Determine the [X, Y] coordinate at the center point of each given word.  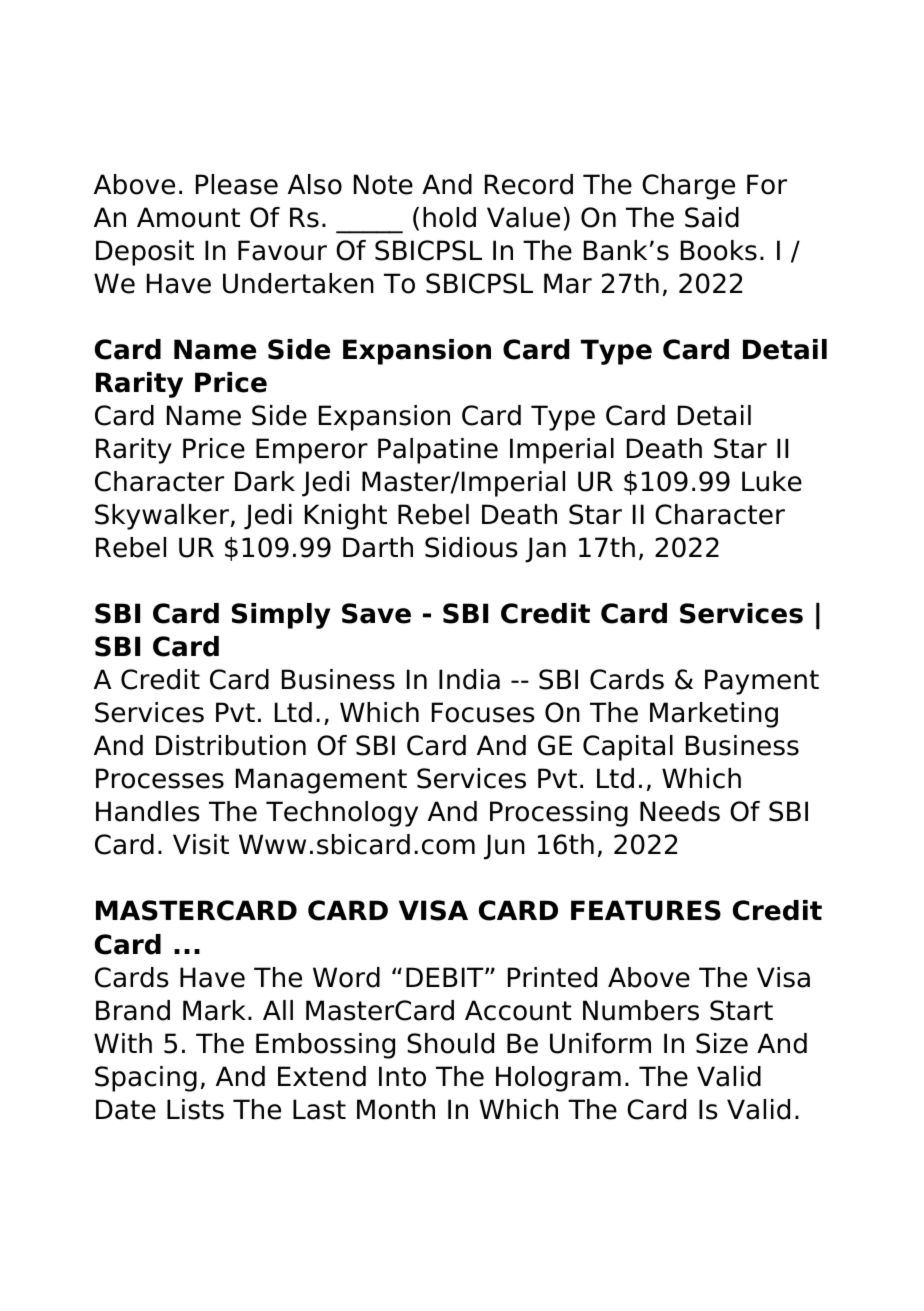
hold [449, 217]
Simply [281, 616]
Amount [188, 217]
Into [402, 1076]
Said [712, 217]
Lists [195, 1109]
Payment [762, 682]
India [469, 679]
